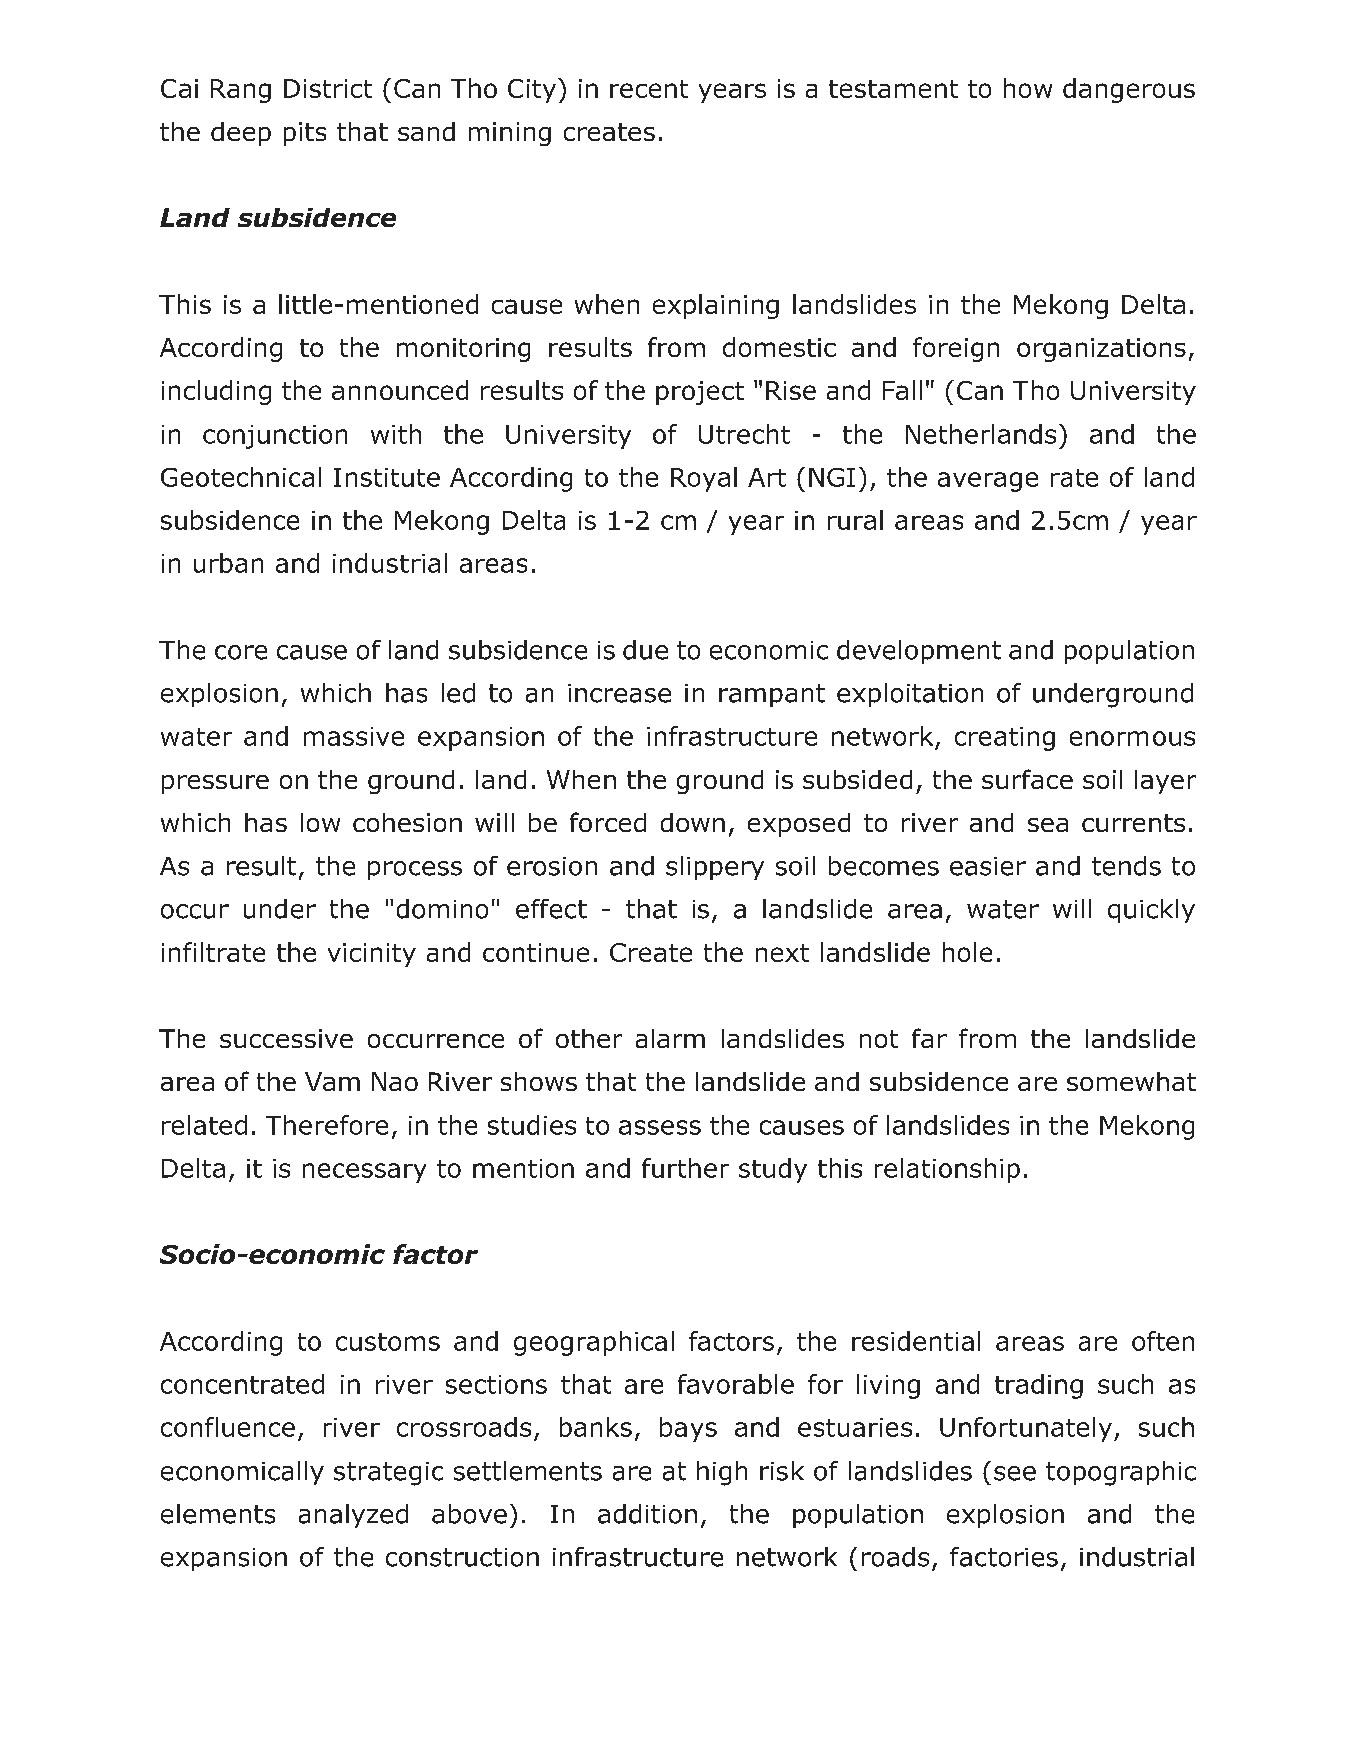 Image resolution: width=1356 pixels, height=1754 pixels. What do you see at coordinates (947, 1170) in the page?
I see `relationship` at bounding box center [947, 1170].
